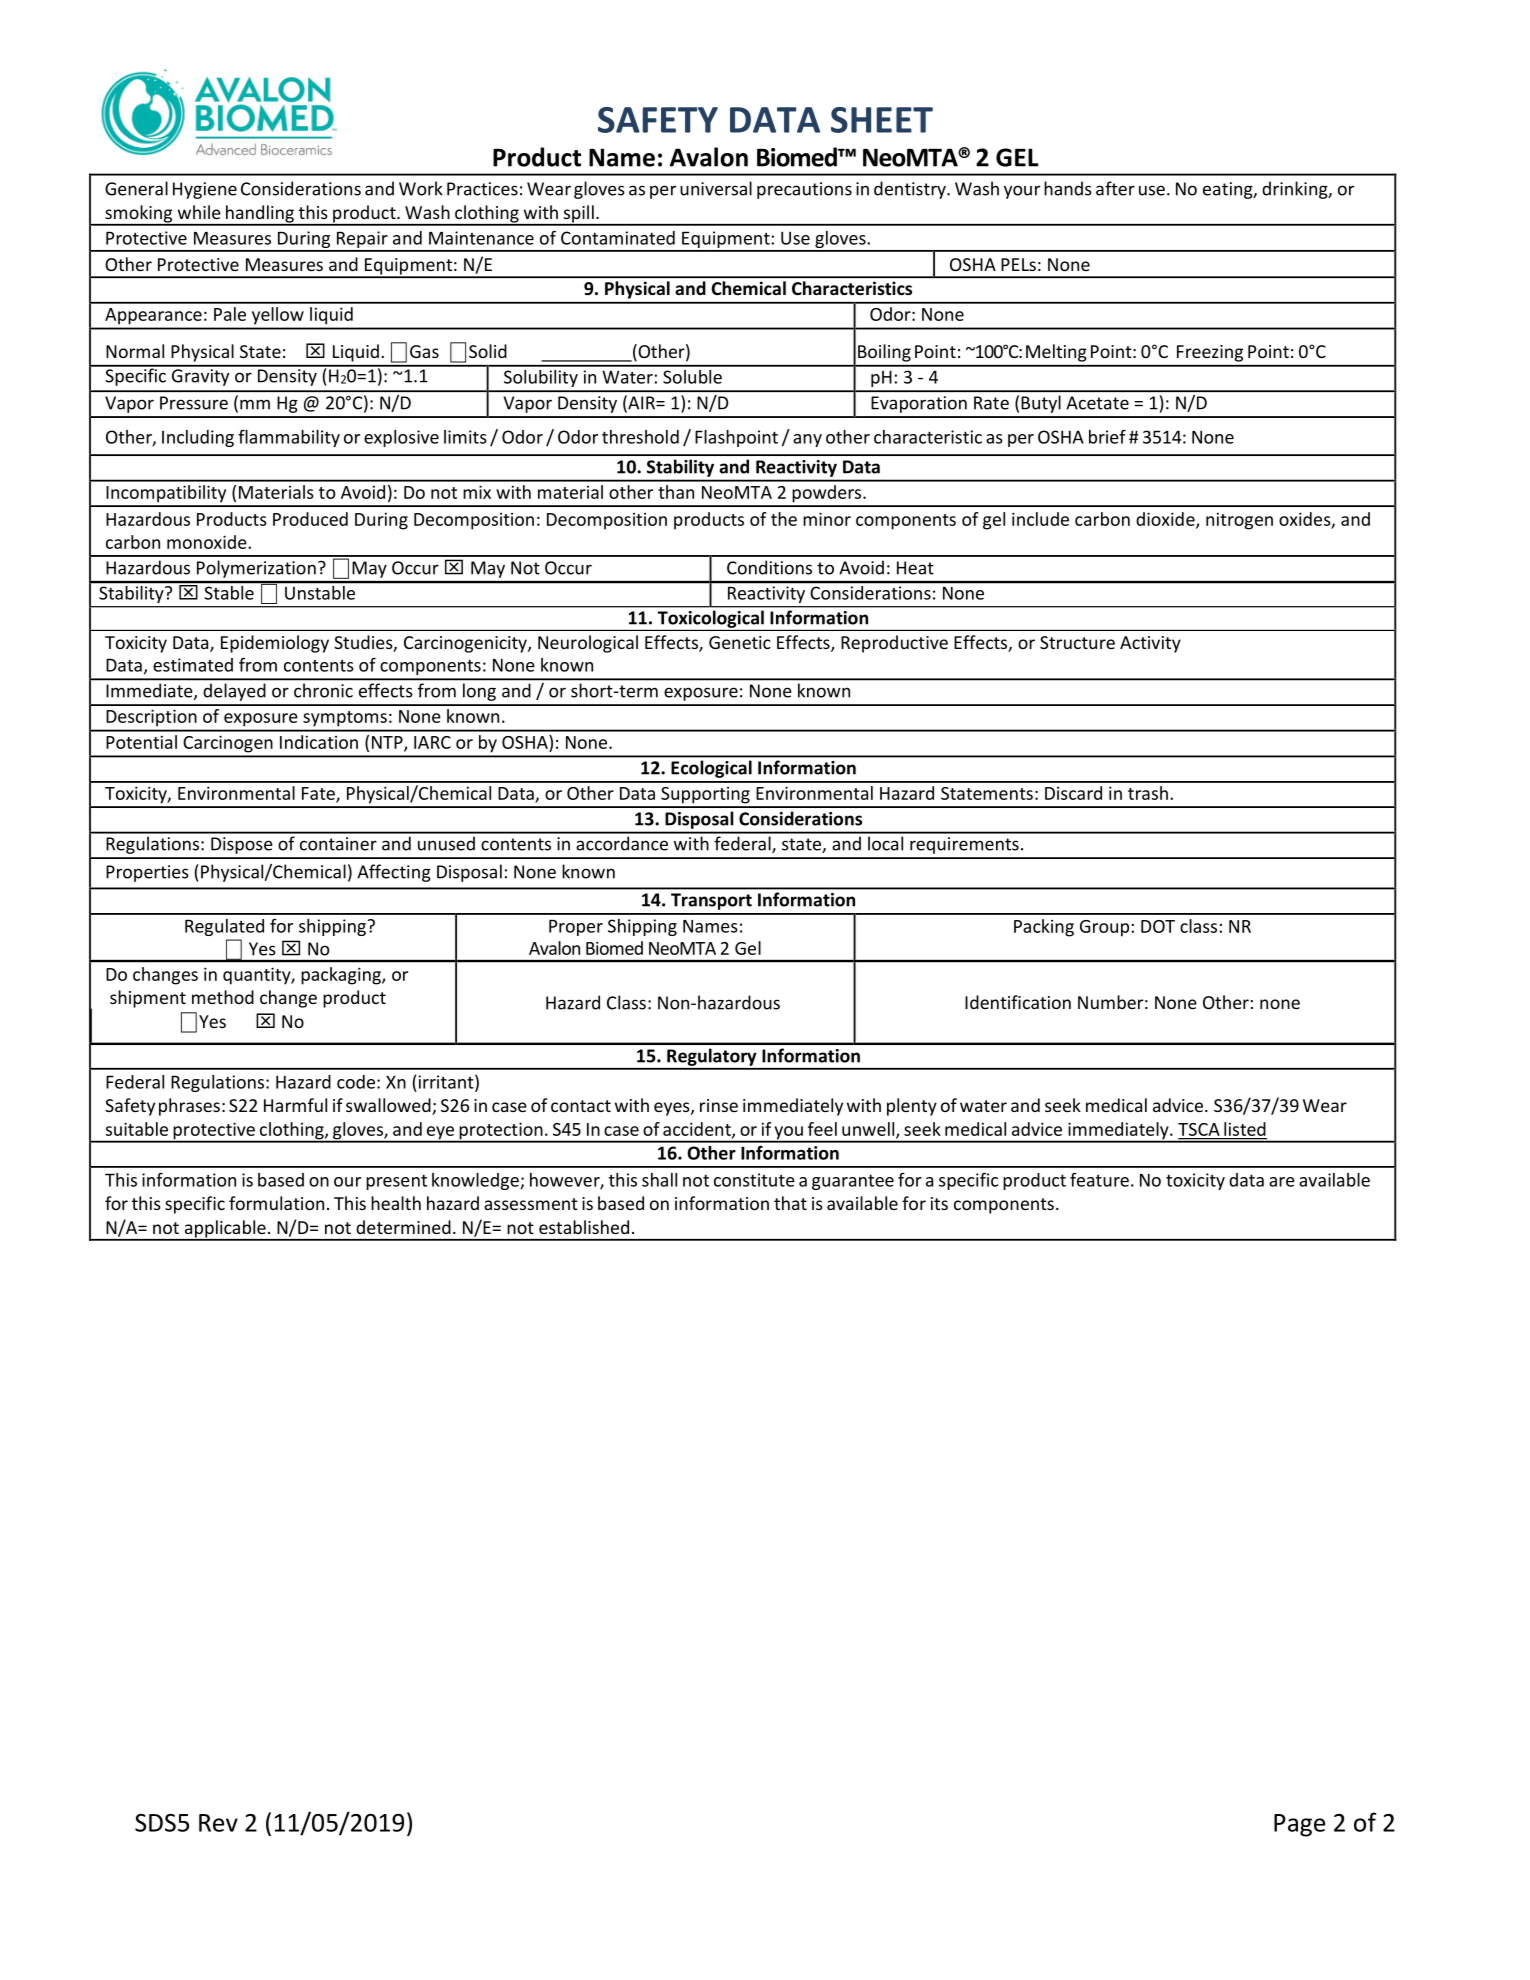  I want to click on Structure, so click(1077, 642).
